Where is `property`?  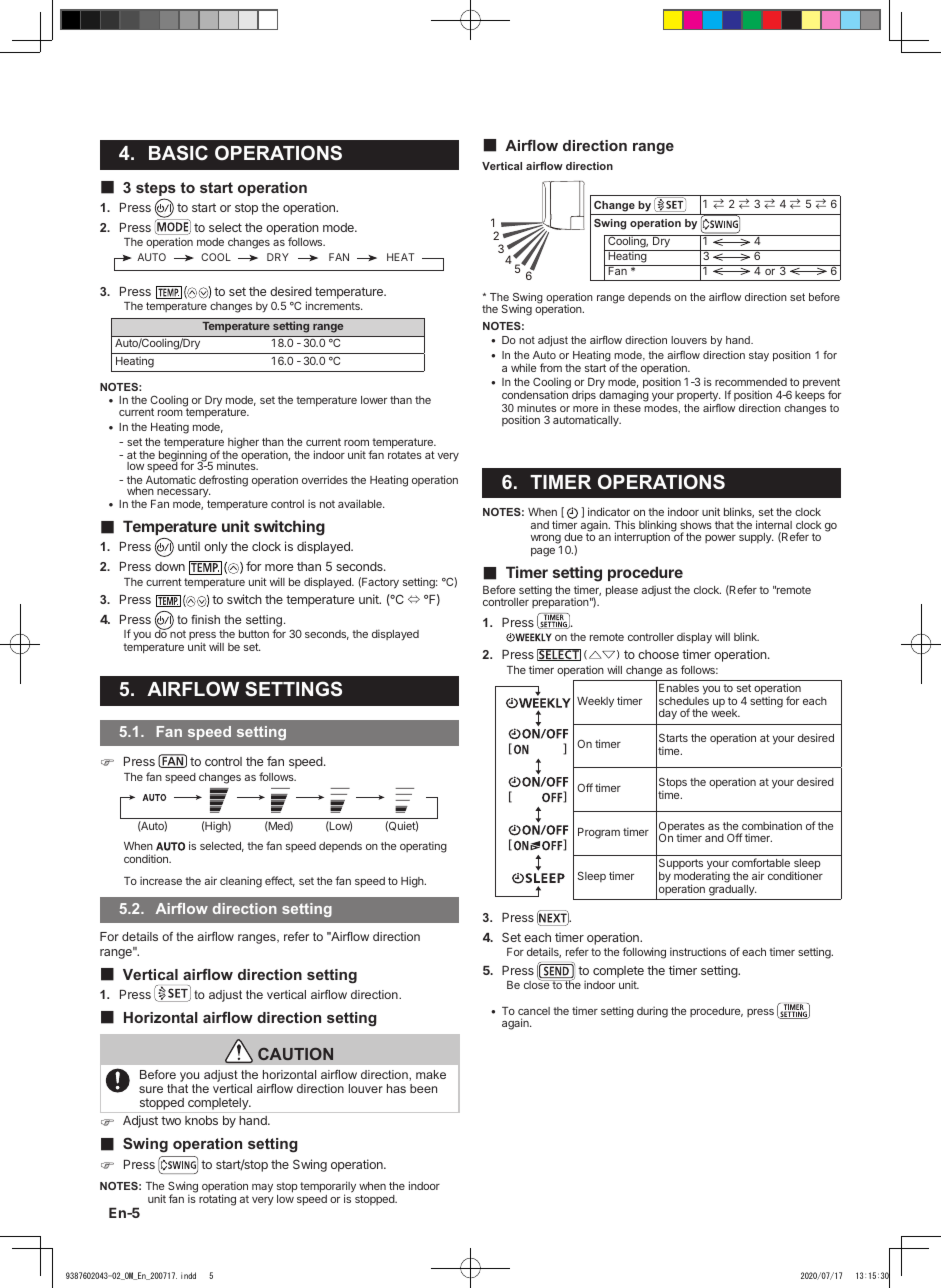 property is located at coordinates (698, 396).
